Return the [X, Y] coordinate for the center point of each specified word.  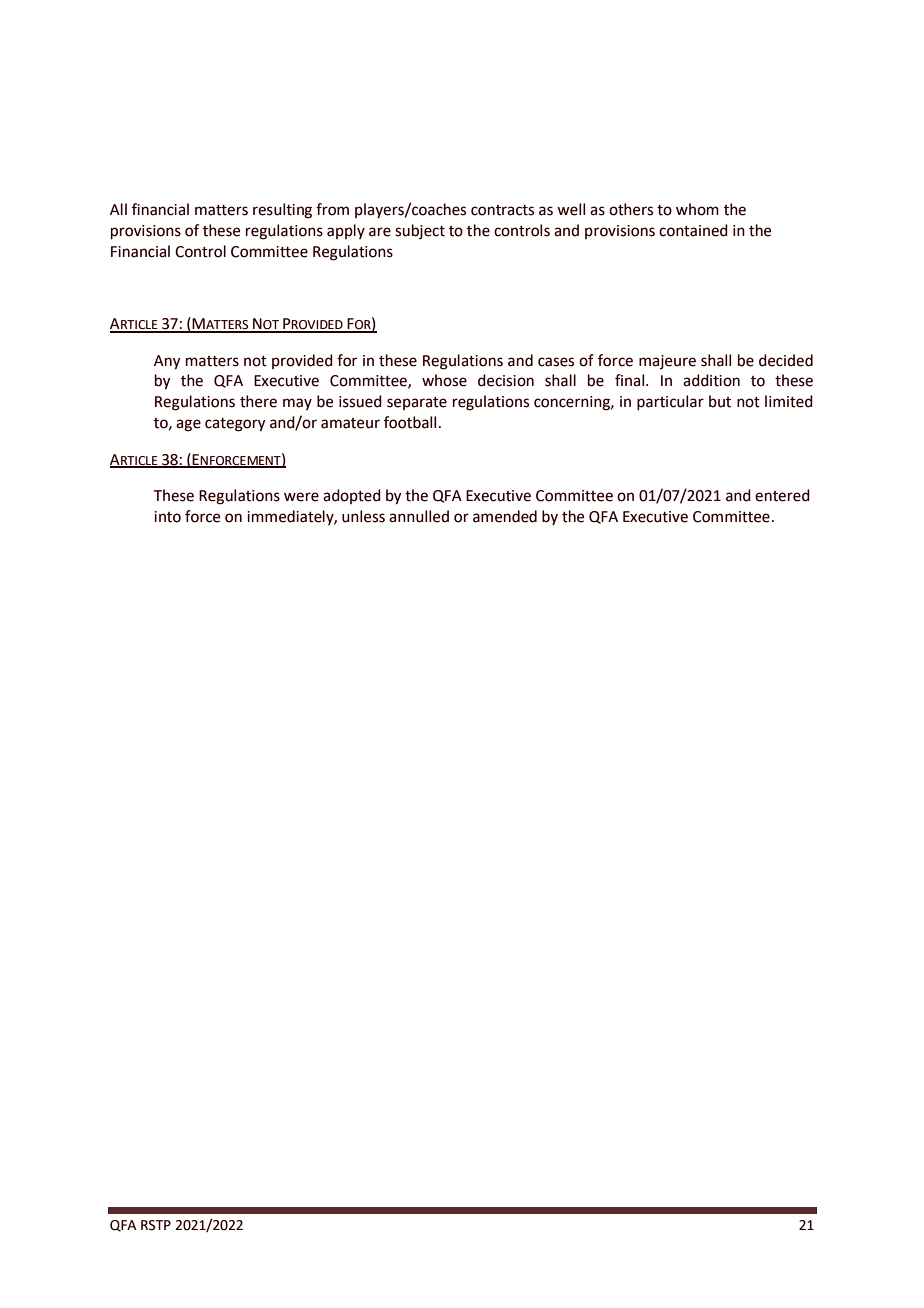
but [720, 401]
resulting [282, 211]
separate [417, 403]
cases [556, 362]
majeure [667, 362]
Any [167, 362]
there [258, 401]
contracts [502, 210]
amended [505, 516]
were [301, 497]
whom [697, 209]
